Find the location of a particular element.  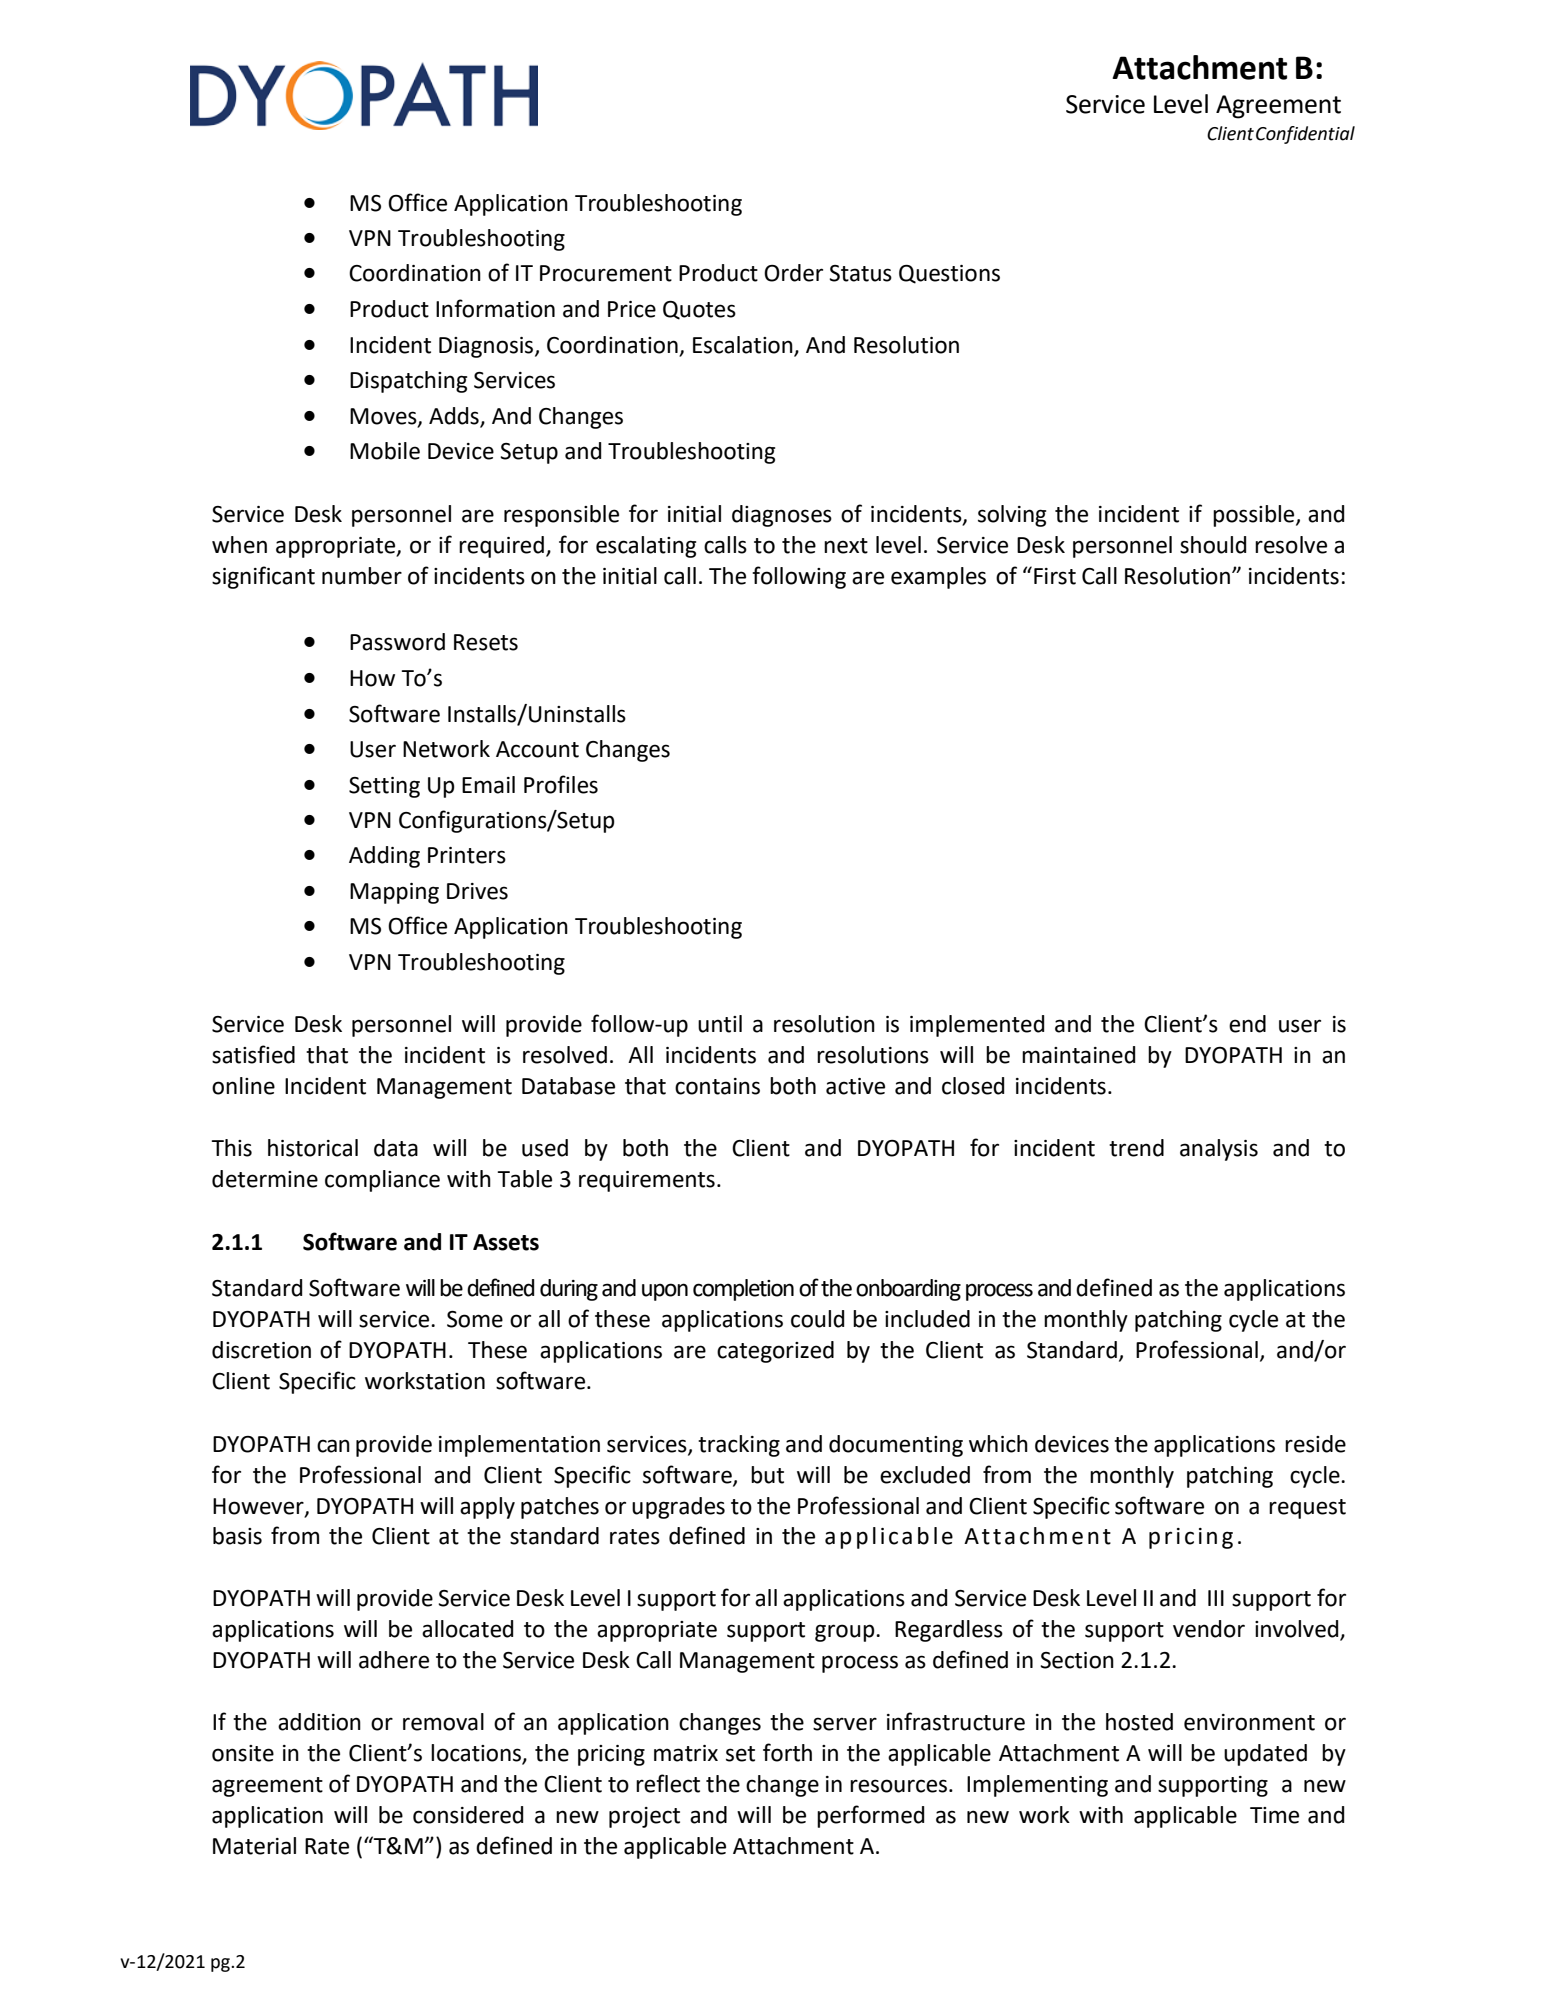

maintained is located at coordinates (1078, 1055).
